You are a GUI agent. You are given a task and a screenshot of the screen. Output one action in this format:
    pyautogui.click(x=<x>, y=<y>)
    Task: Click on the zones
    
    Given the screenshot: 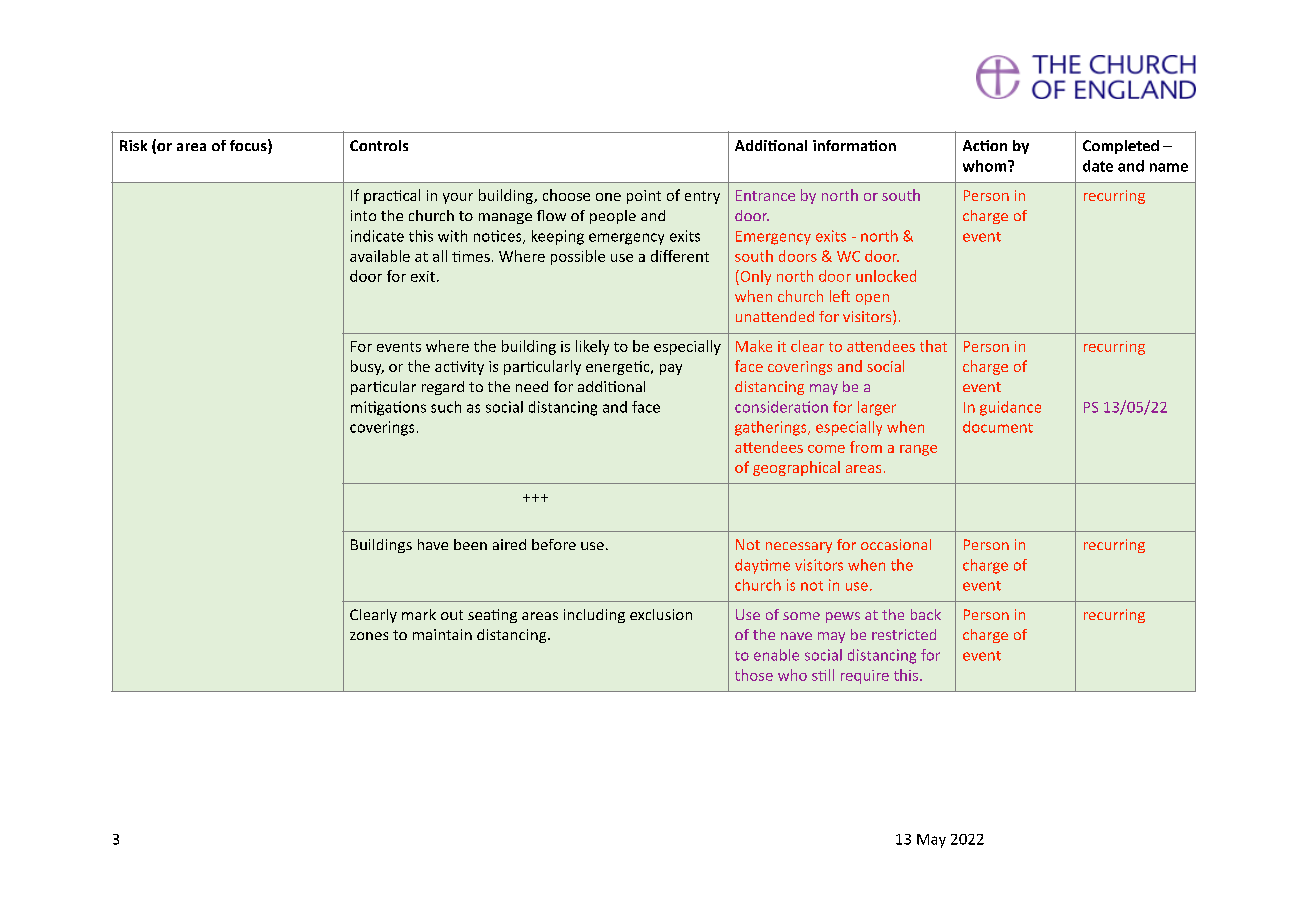 What is the action you would take?
    pyautogui.click(x=369, y=636)
